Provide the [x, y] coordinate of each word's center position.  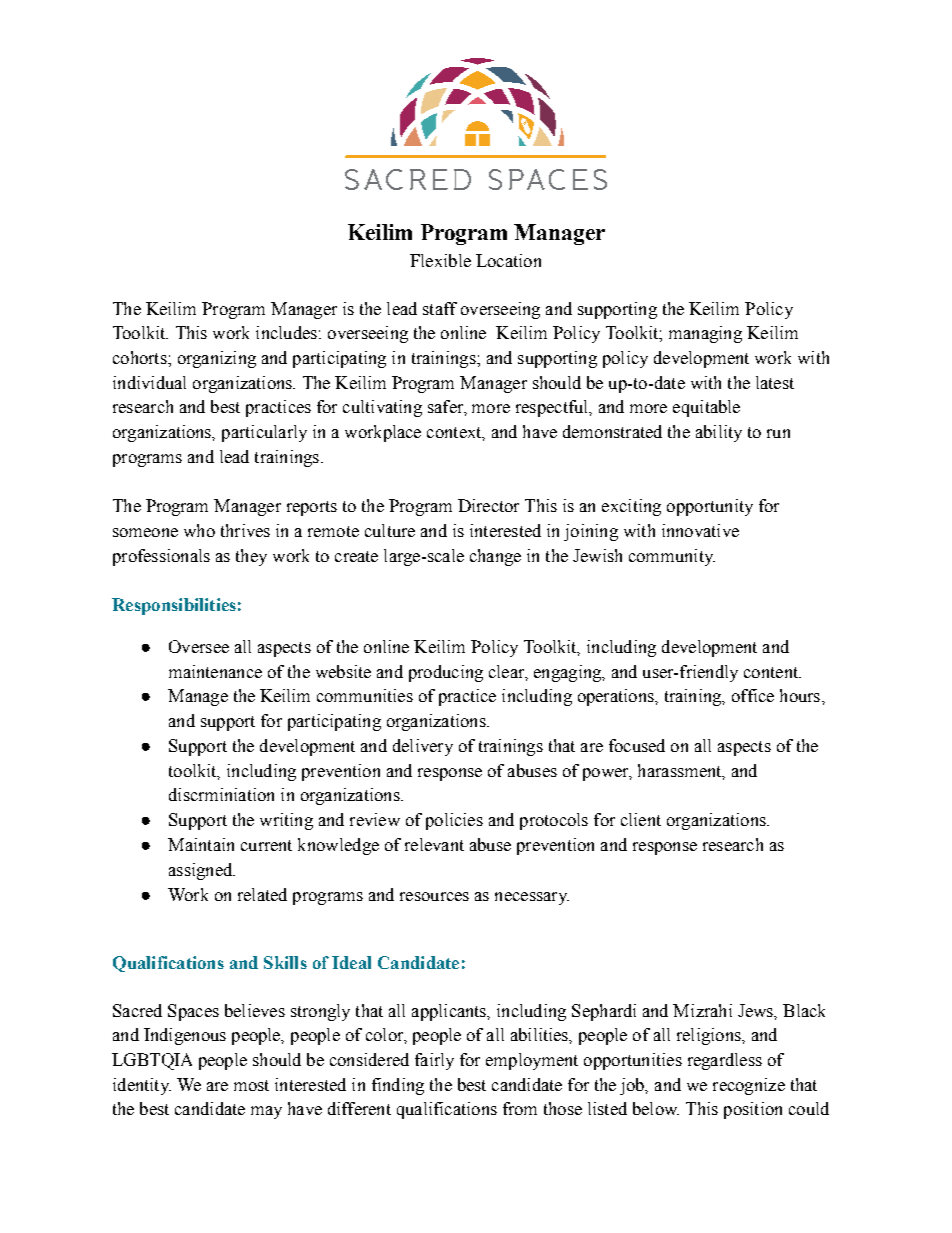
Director [488, 505]
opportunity [710, 507]
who [199, 530]
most [251, 1085]
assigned [202, 871]
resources [434, 896]
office [753, 695]
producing [446, 673]
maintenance [215, 671]
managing [705, 334]
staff [440, 308]
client [641, 819]
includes [286, 332]
